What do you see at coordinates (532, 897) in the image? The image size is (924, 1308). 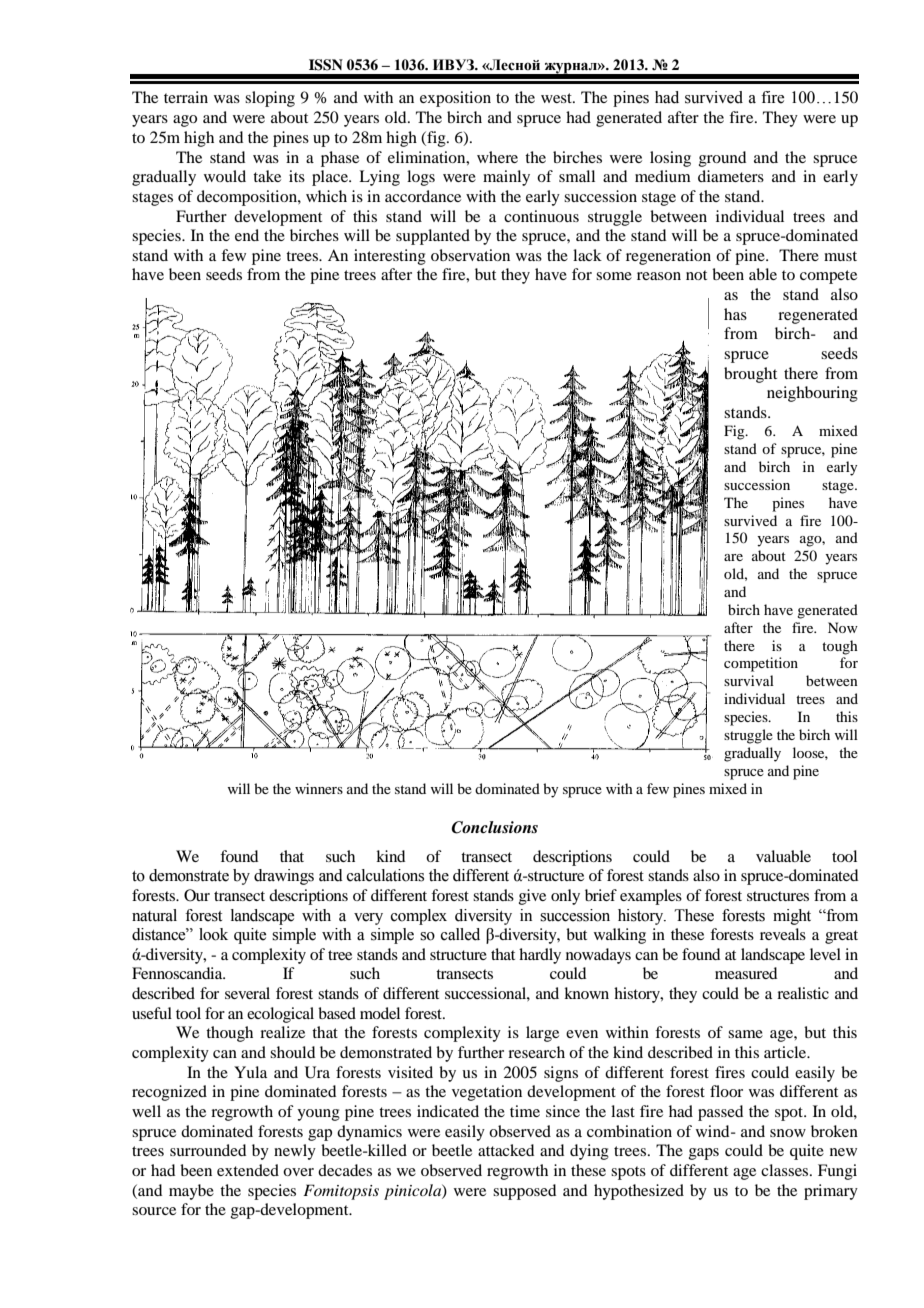 I see `give` at bounding box center [532, 897].
